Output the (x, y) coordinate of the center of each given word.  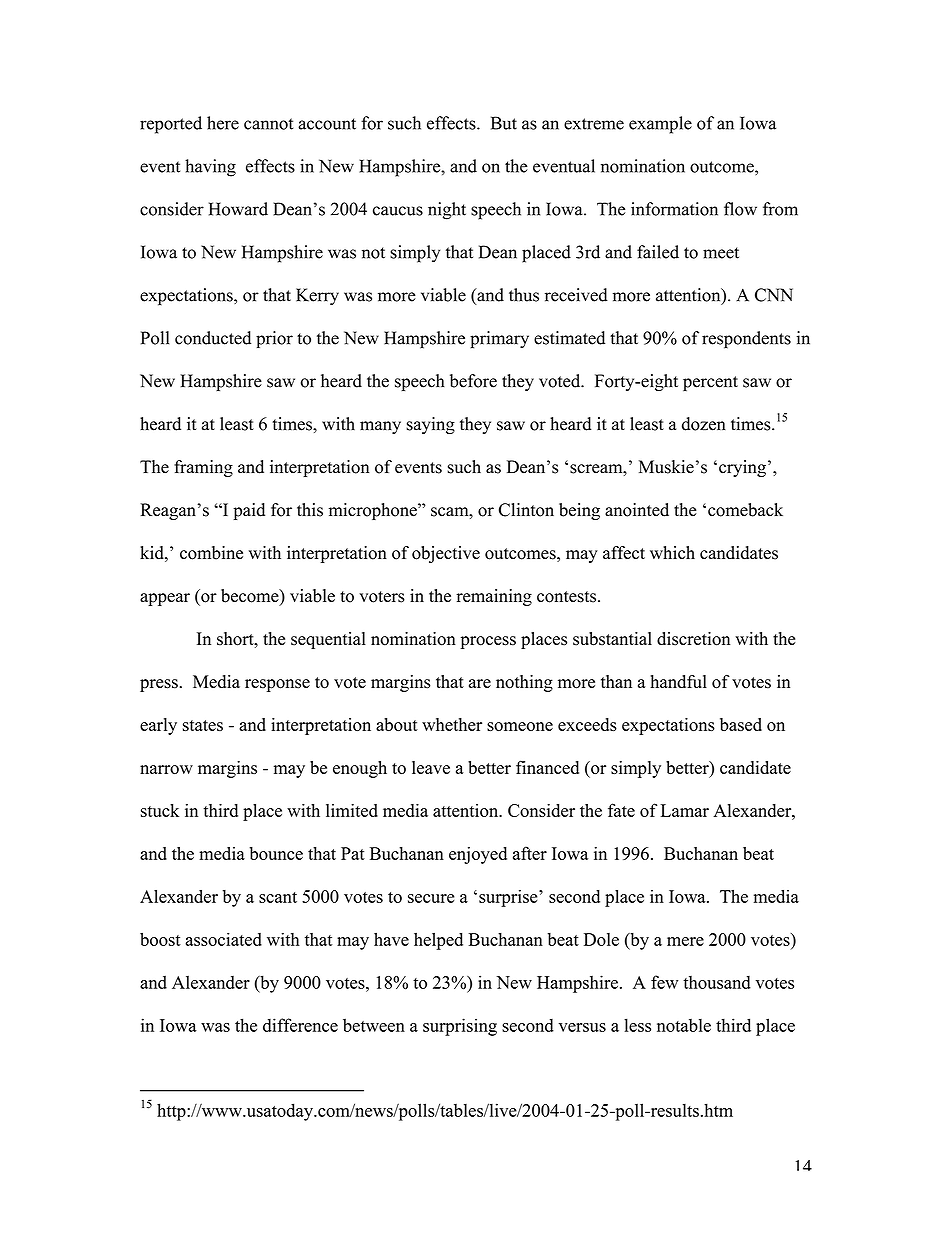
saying (430, 425)
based (741, 724)
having (210, 168)
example (660, 125)
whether (452, 724)
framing (203, 468)
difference (300, 1025)
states (203, 725)
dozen (704, 424)
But (504, 123)
